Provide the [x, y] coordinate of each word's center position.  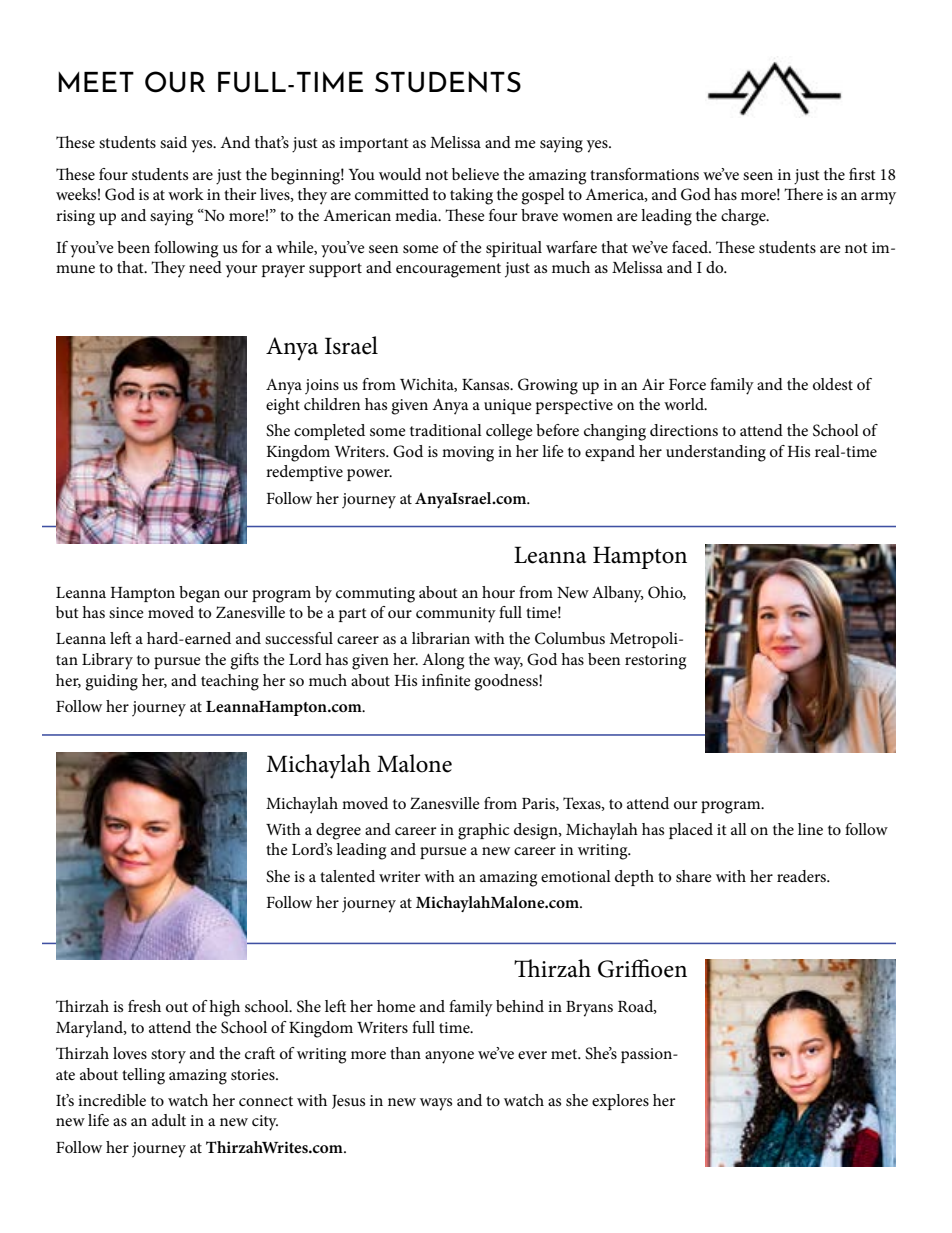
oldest [833, 384]
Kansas [487, 384]
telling [143, 1076]
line [810, 829]
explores [620, 1102]
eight [283, 406]
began [199, 594]
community [456, 615]
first [862, 174]
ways [436, 1104]
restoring [655, 662]
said [173, 142]
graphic [483, 831]
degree [338, 831]
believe [475, 174]
